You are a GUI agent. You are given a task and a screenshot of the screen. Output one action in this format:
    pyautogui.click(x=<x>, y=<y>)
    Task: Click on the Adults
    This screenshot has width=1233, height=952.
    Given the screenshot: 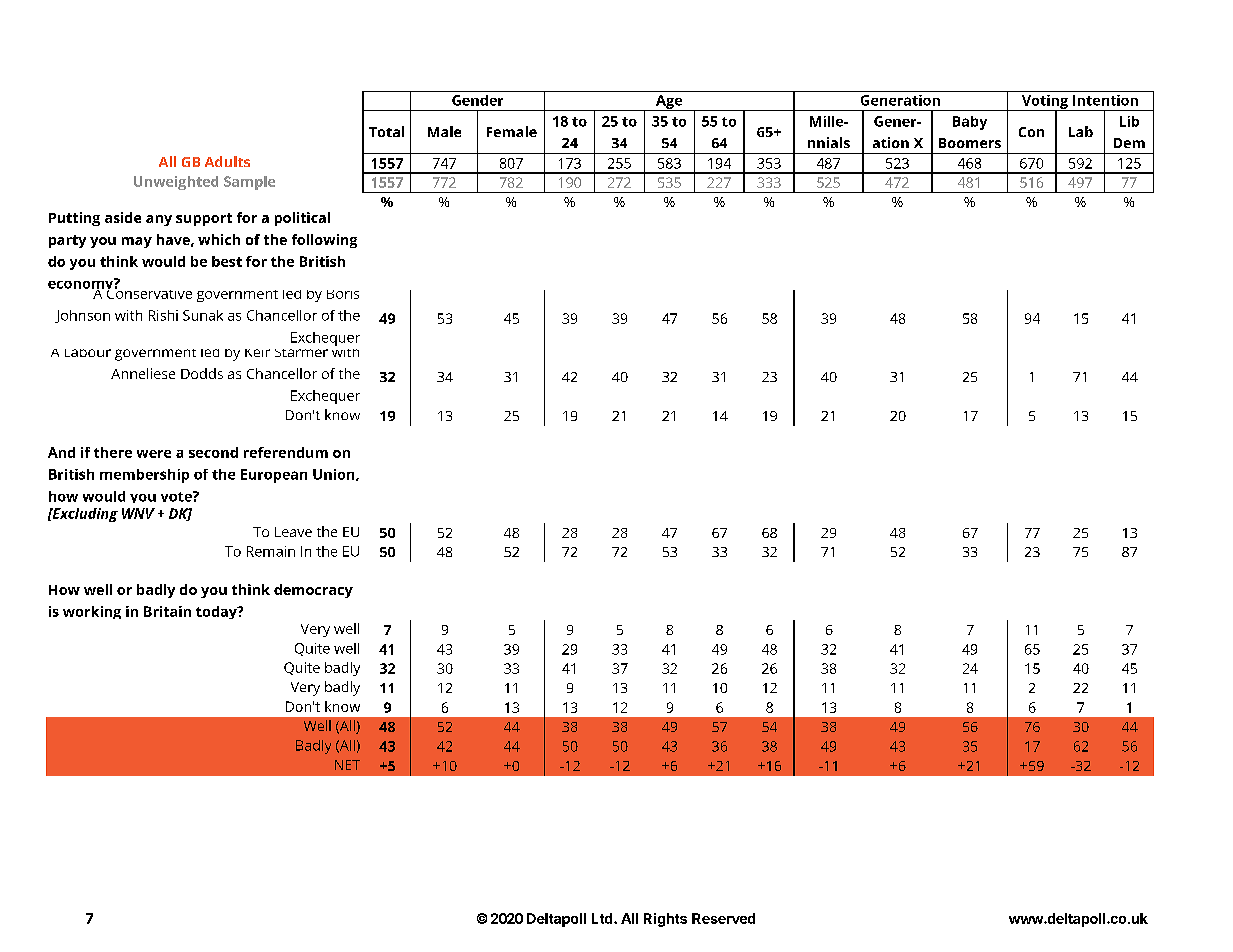 What is the action you would take?
    pyautogui.click(x=227, y=161)
